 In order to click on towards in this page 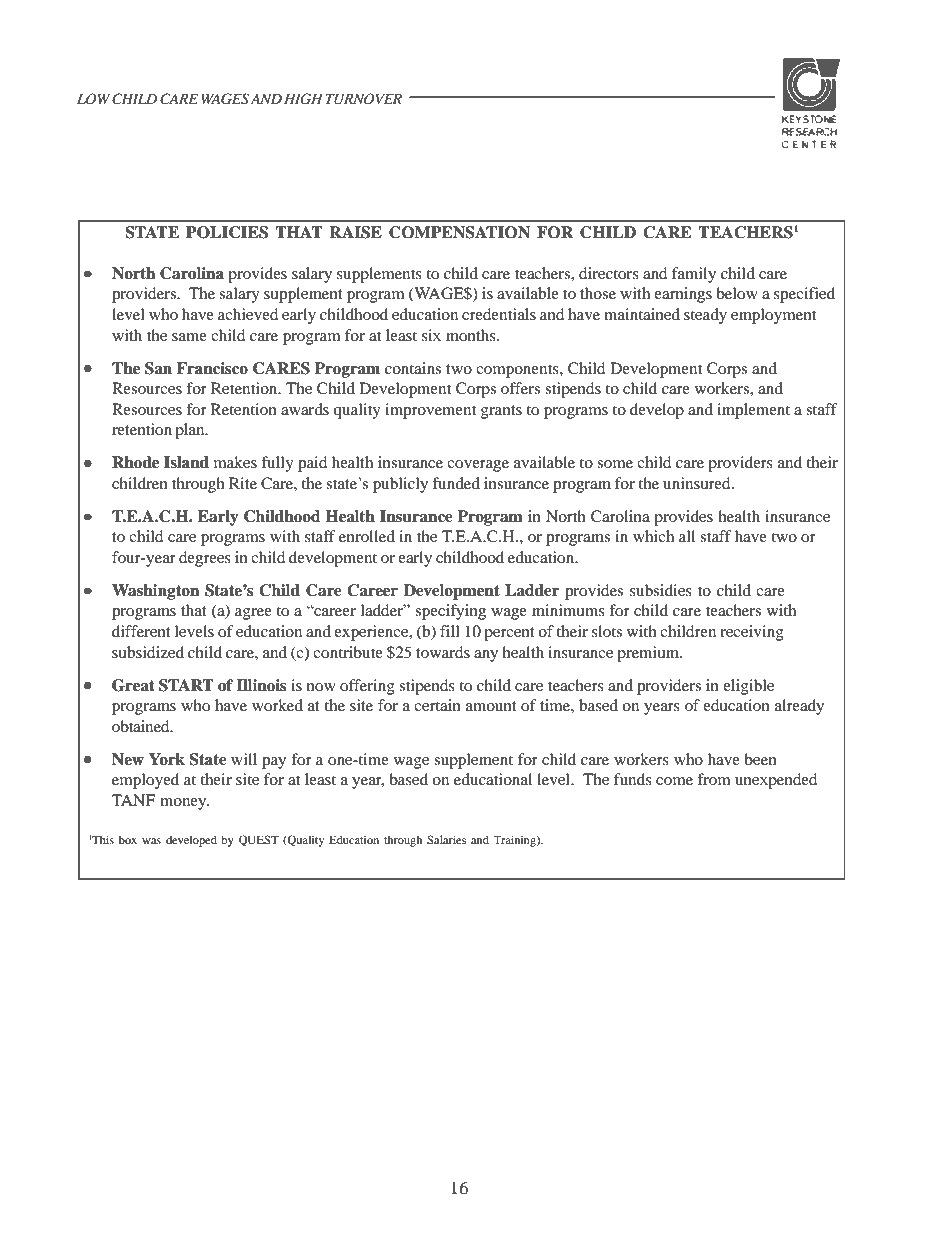, I will do `click(443, 652)`.
